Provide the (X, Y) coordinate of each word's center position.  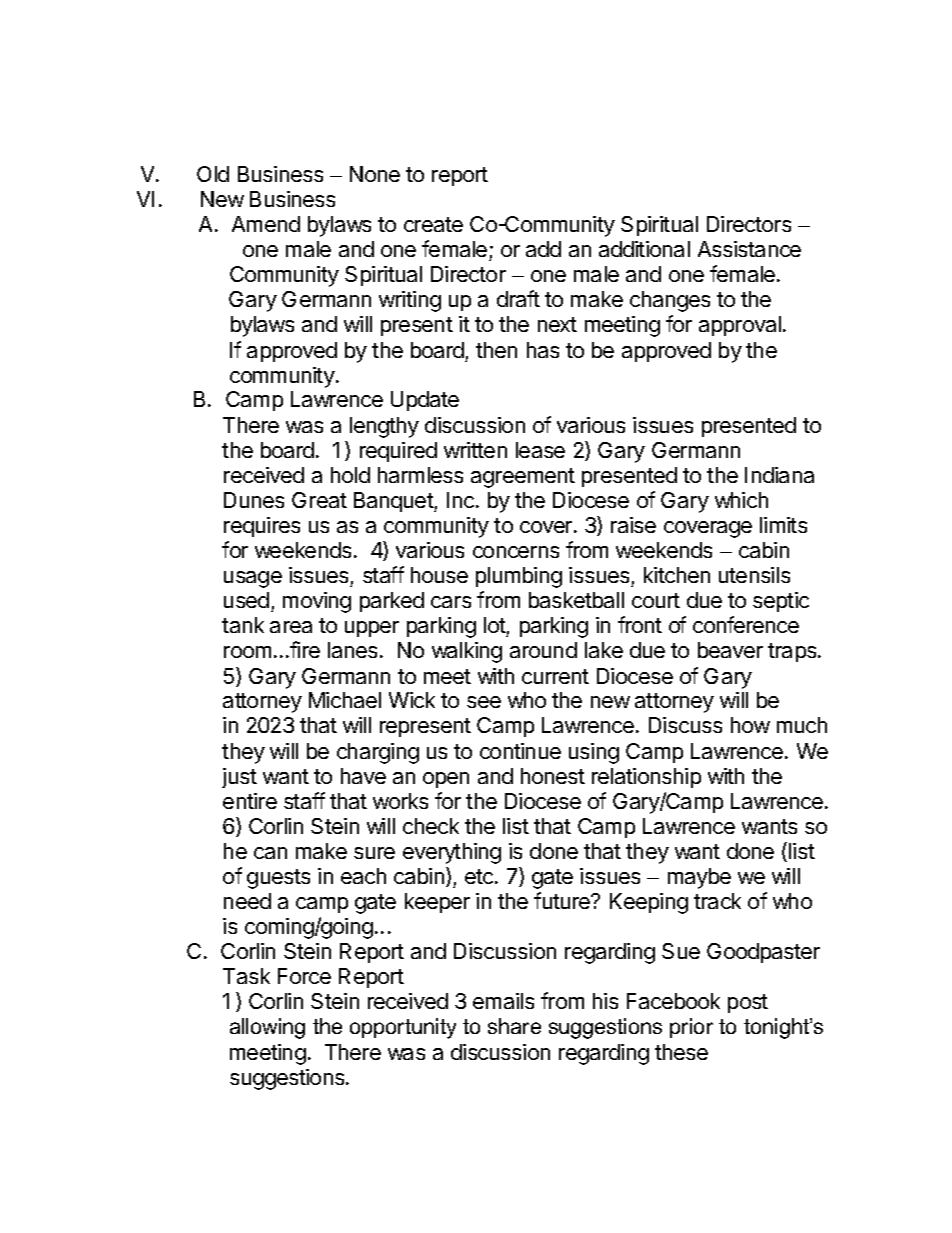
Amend (266, 224)
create (433, 224)
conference (746, 624)
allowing (267, 1028)
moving (317, 602)
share (514, 1026)
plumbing (519, 577)
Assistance (749, 249)
